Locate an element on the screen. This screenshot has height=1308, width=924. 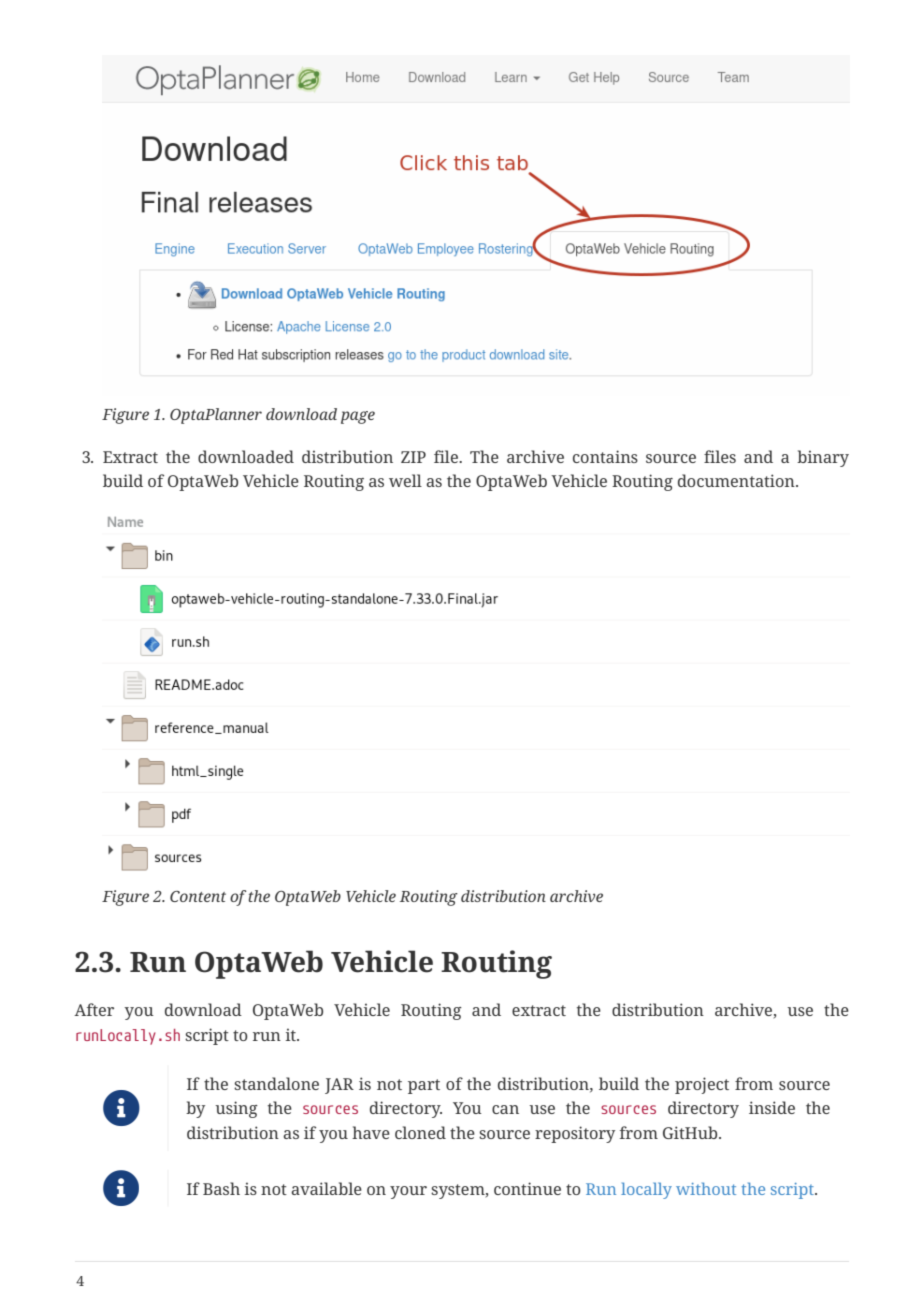
using is located at coordinates (236, 1109).
